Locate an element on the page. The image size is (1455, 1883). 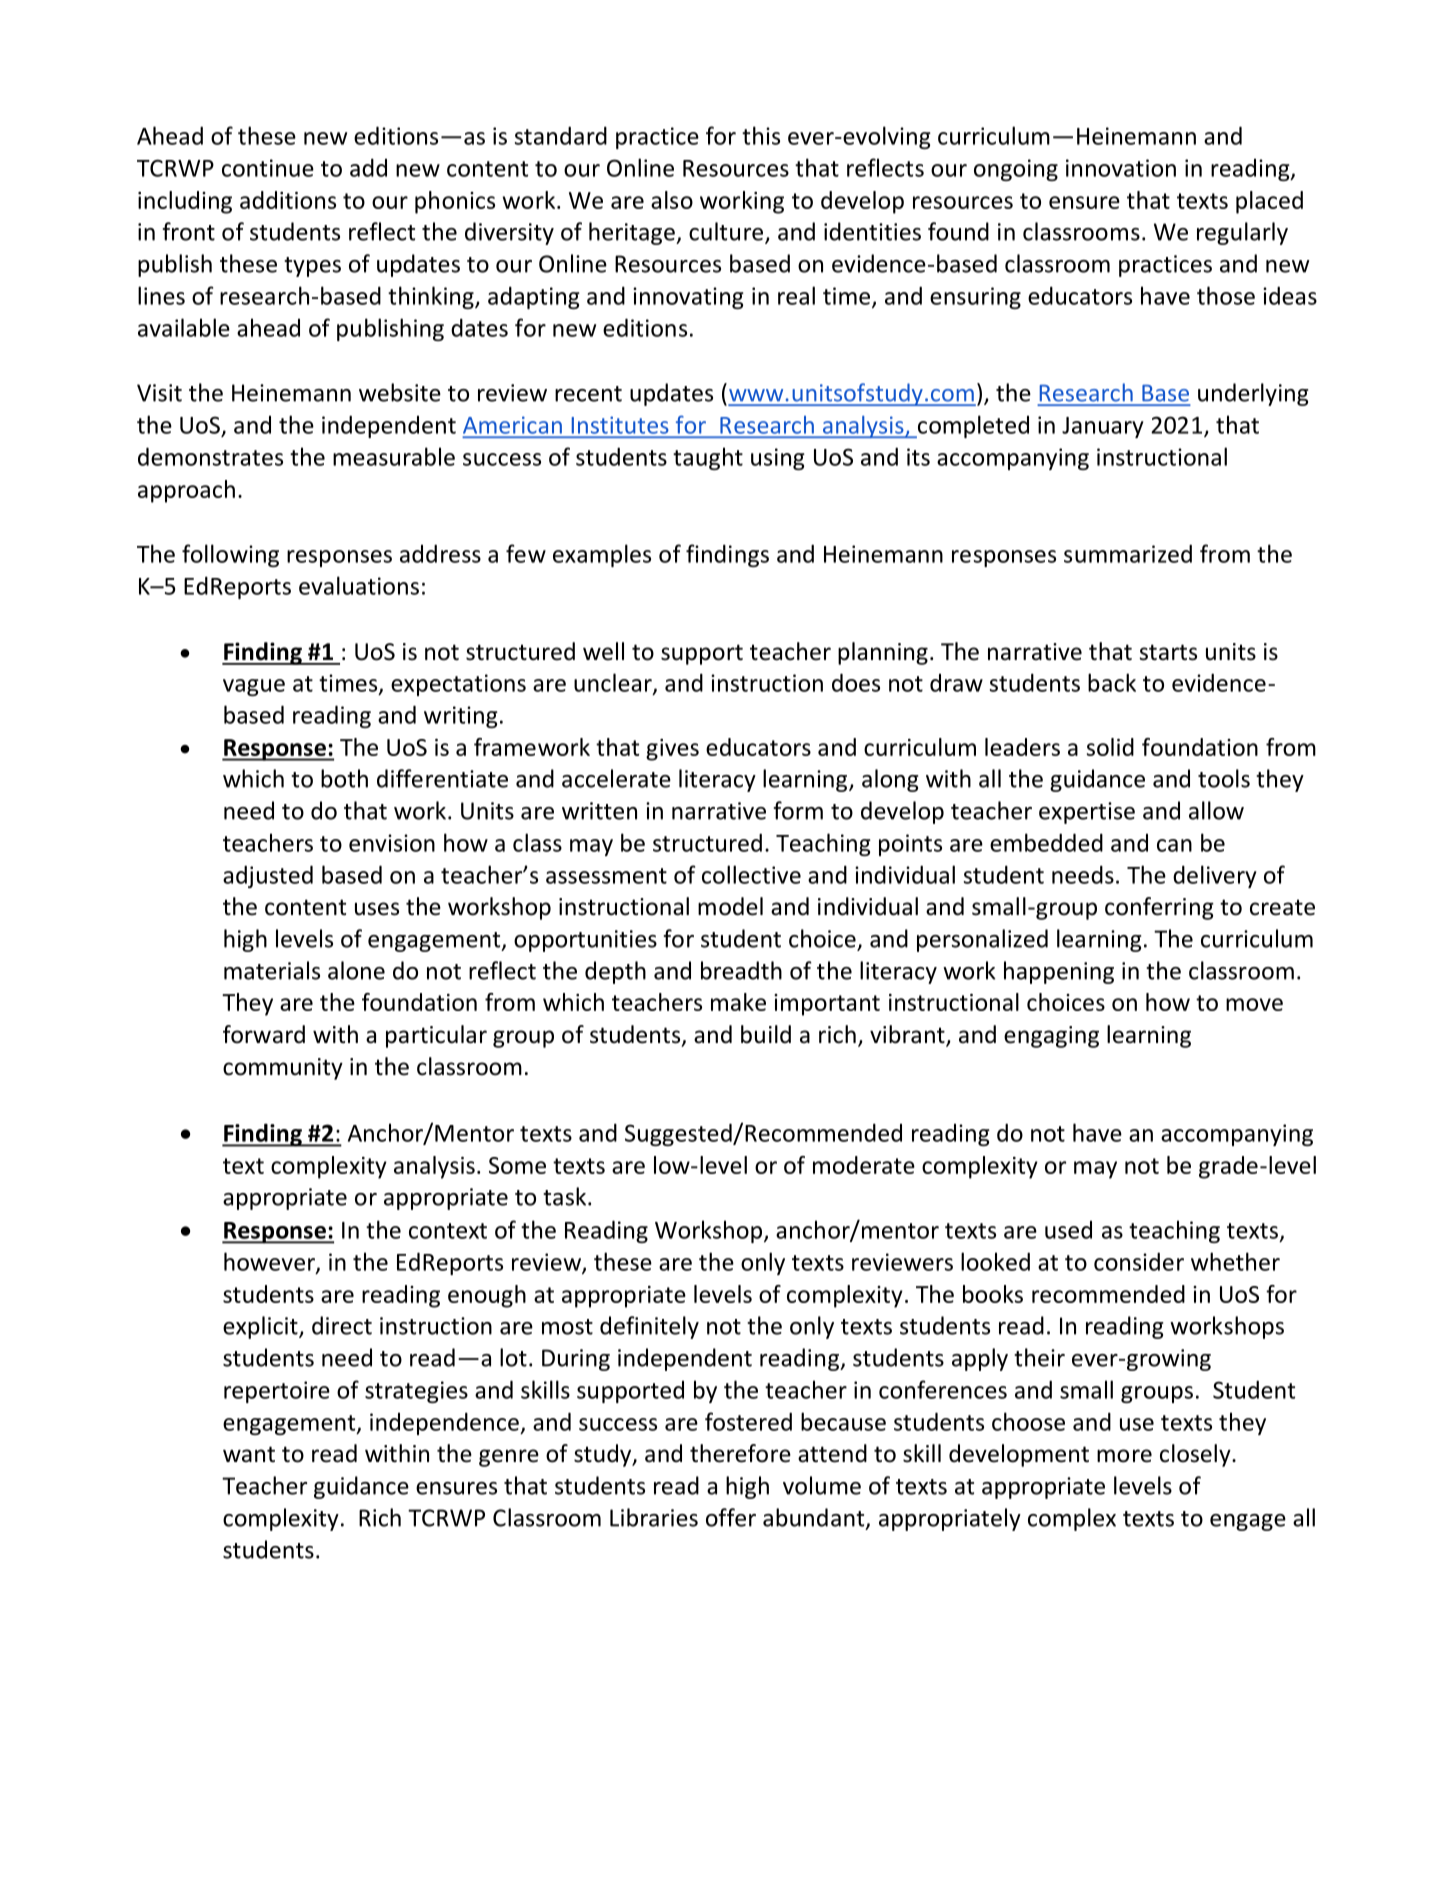
want is located at coordinates (249, 1454).
